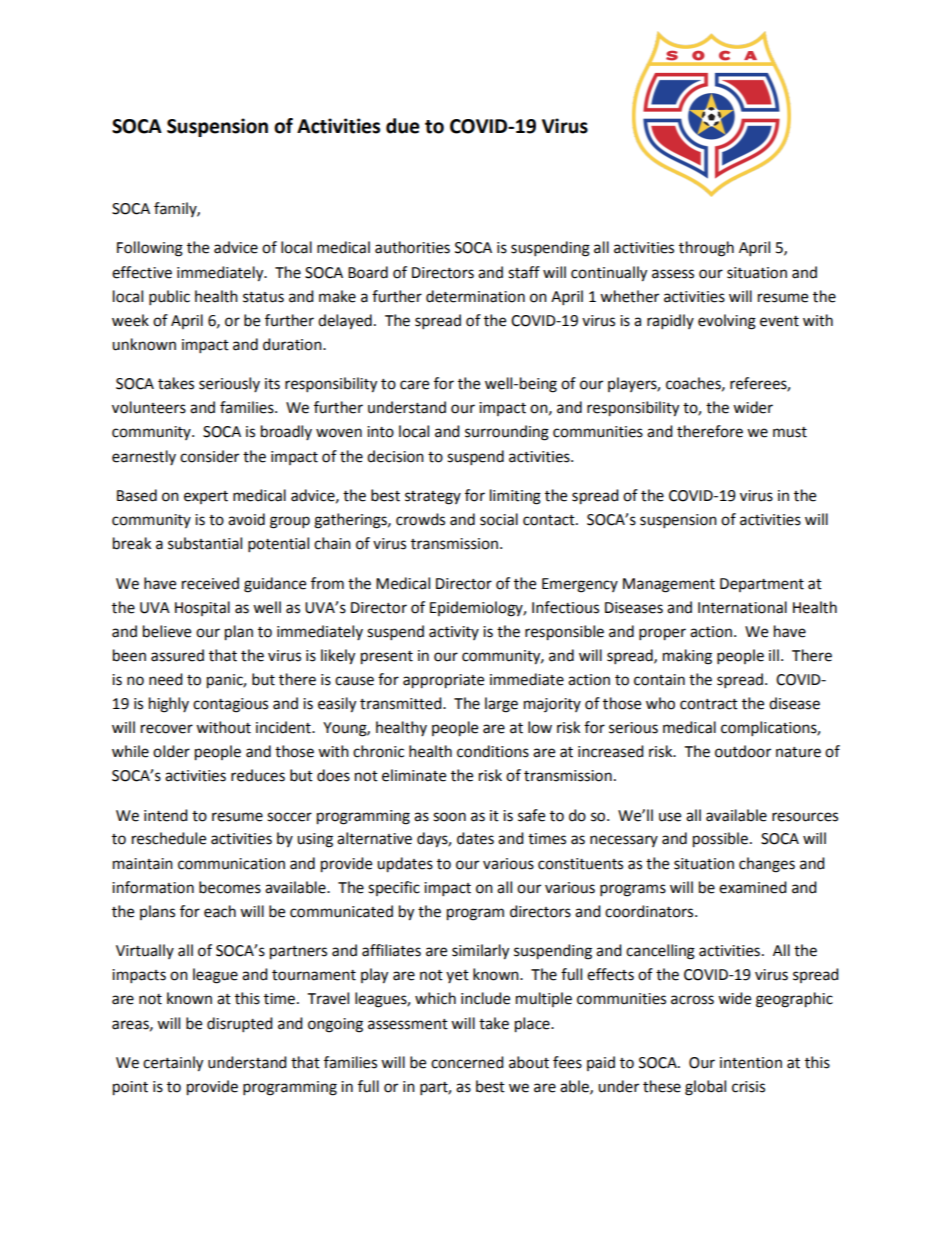 This document has height=1233, width=952. Describe the element at coordinates (706, 249) in the document. I see `through` at that location.
